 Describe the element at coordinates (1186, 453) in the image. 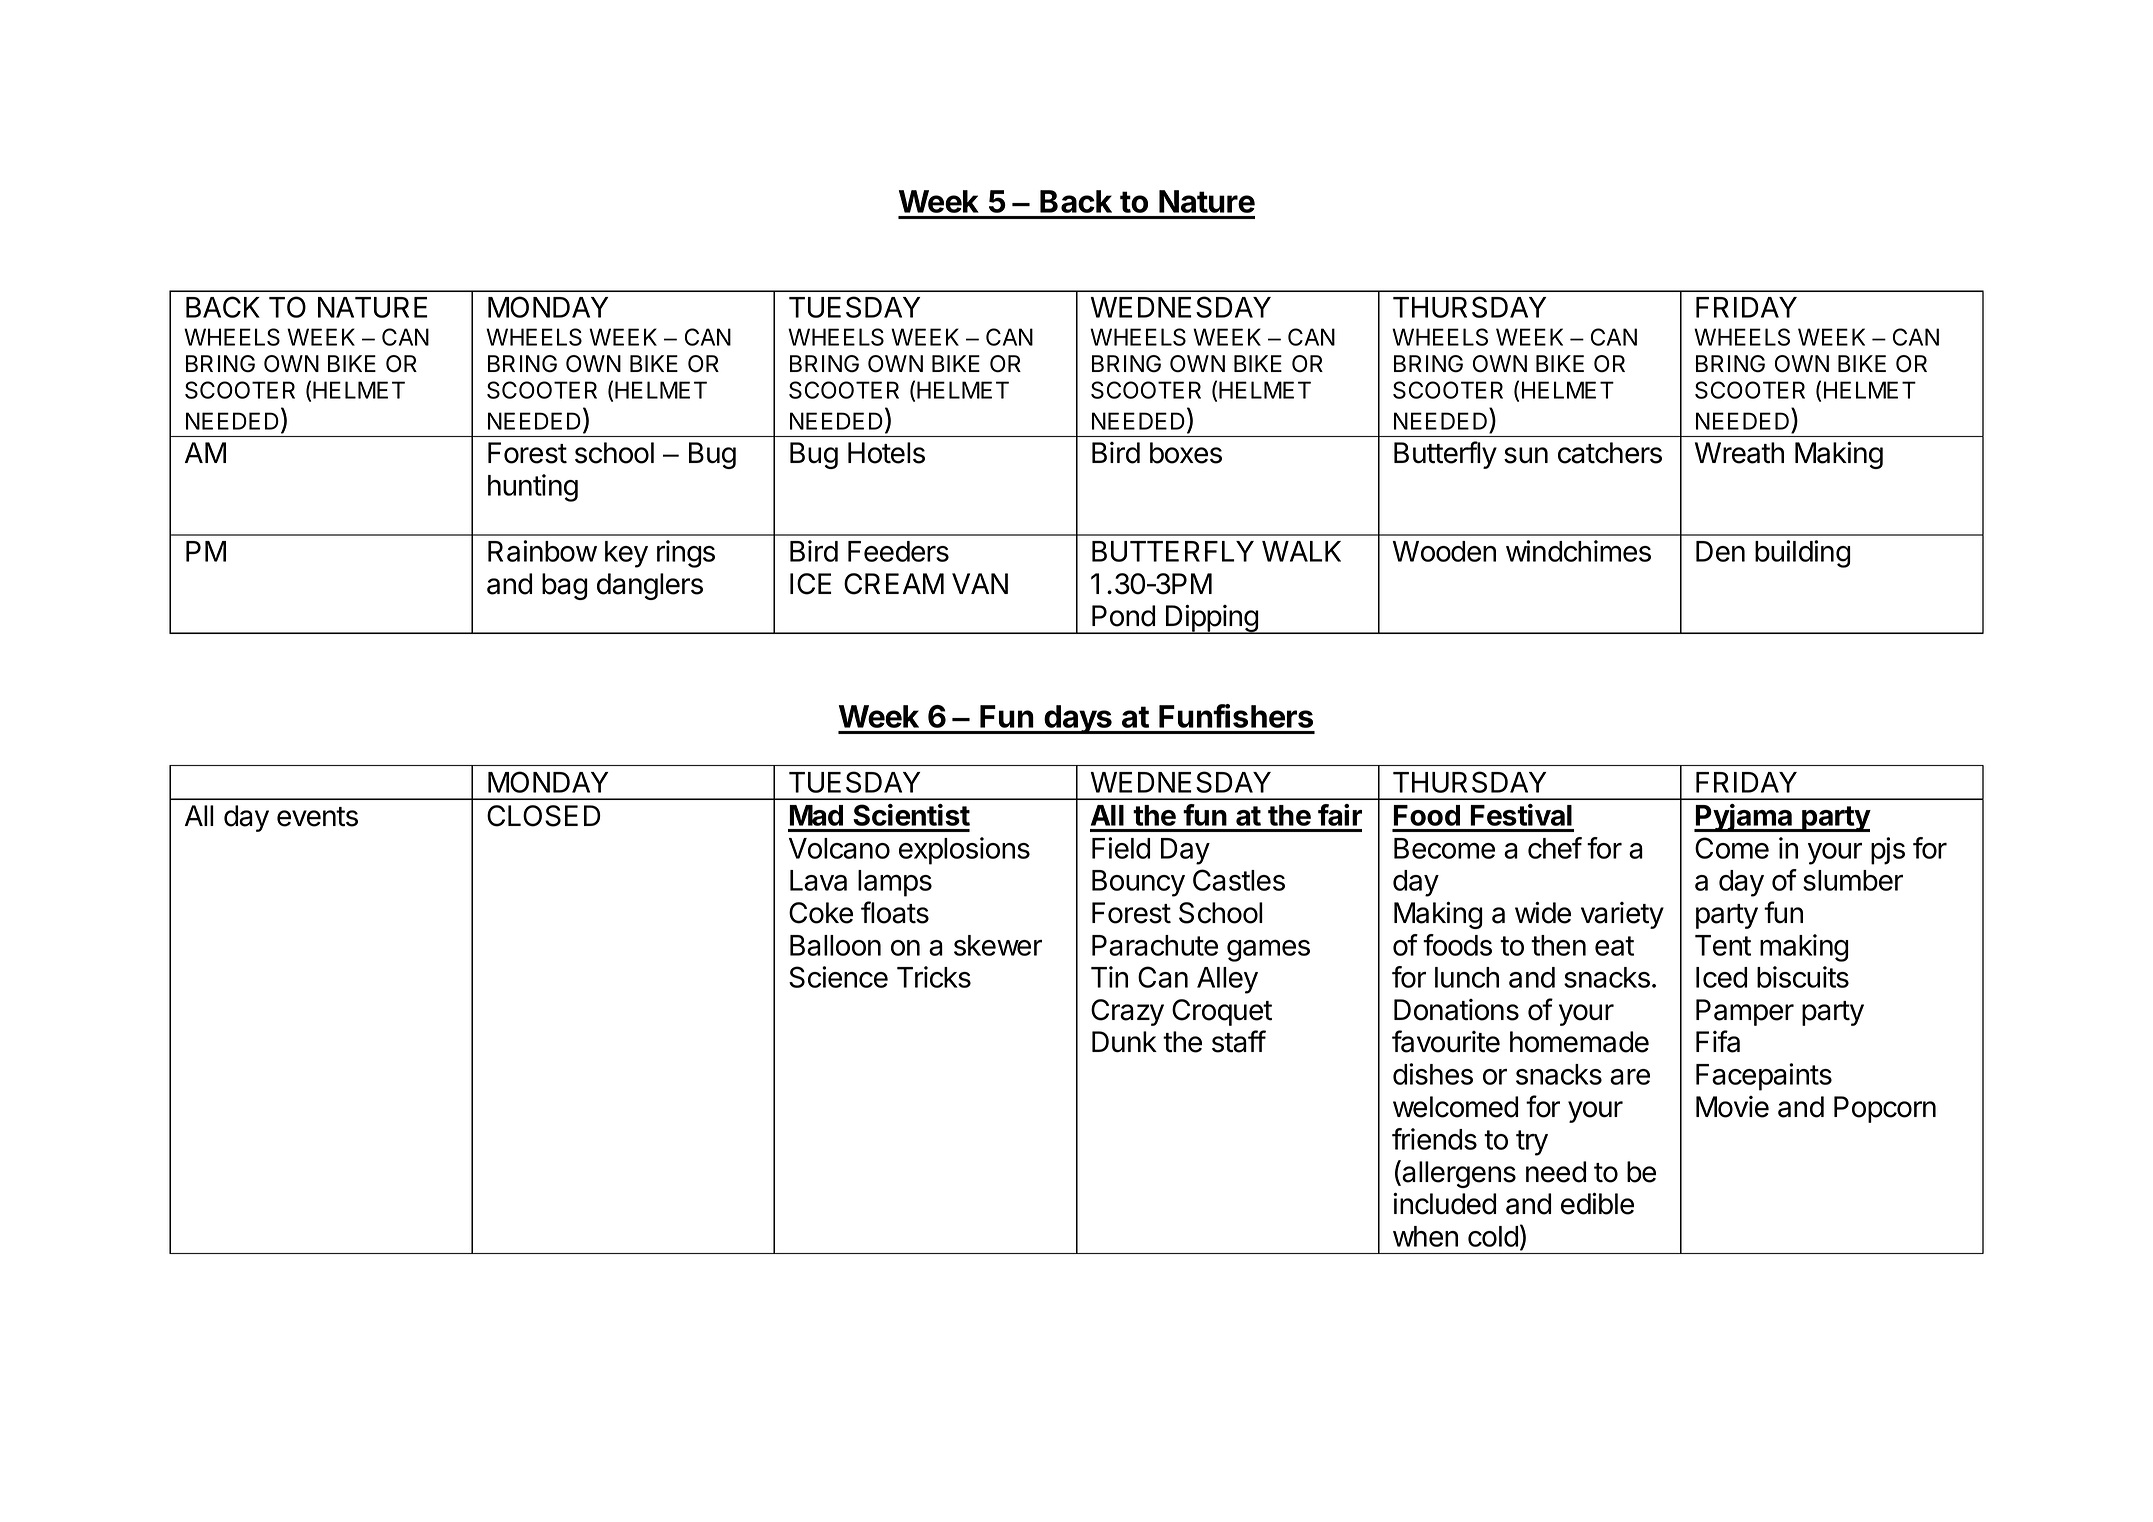

I see `boxes` at that location.
